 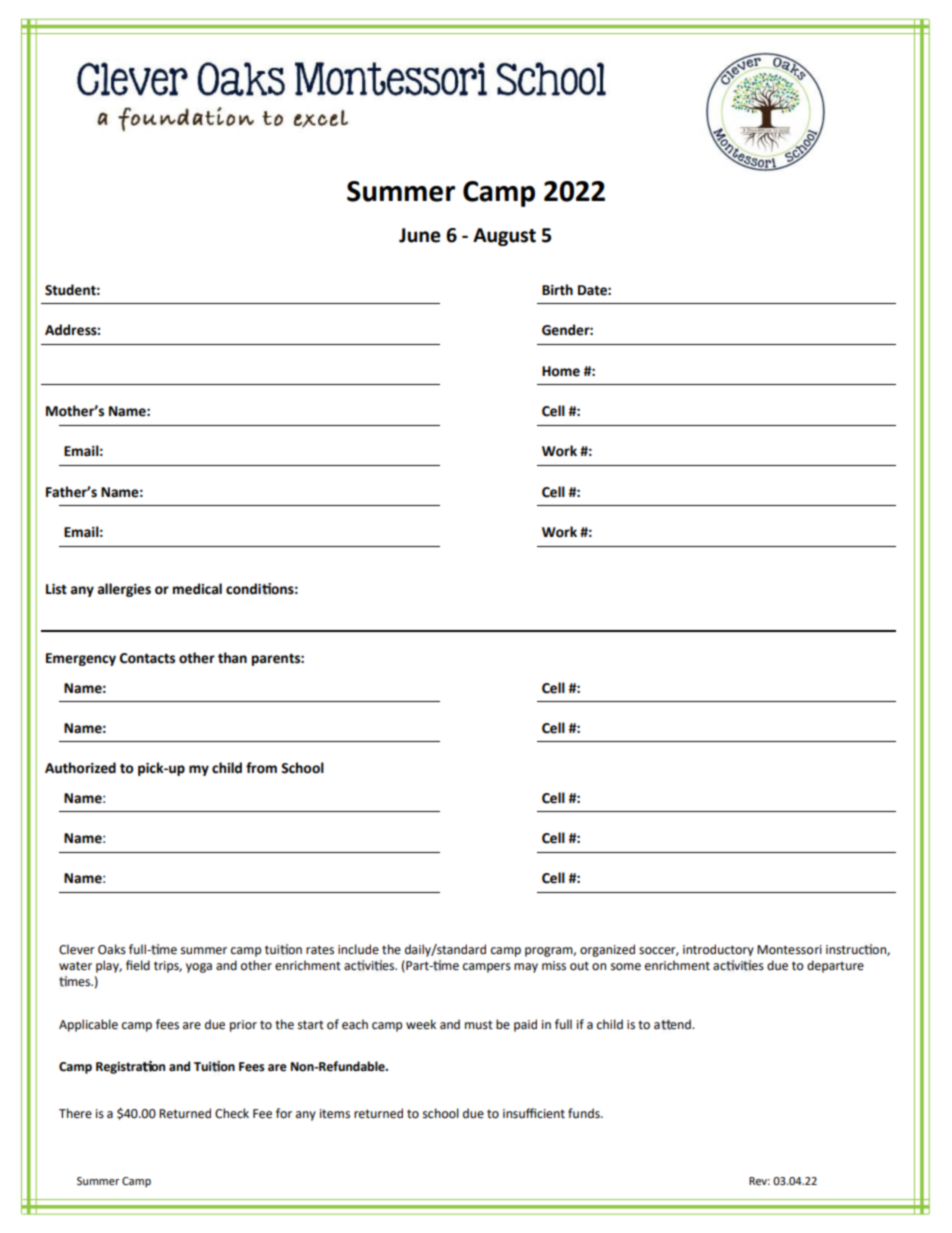 I want to click on There, so click(x=75, y=1113).
